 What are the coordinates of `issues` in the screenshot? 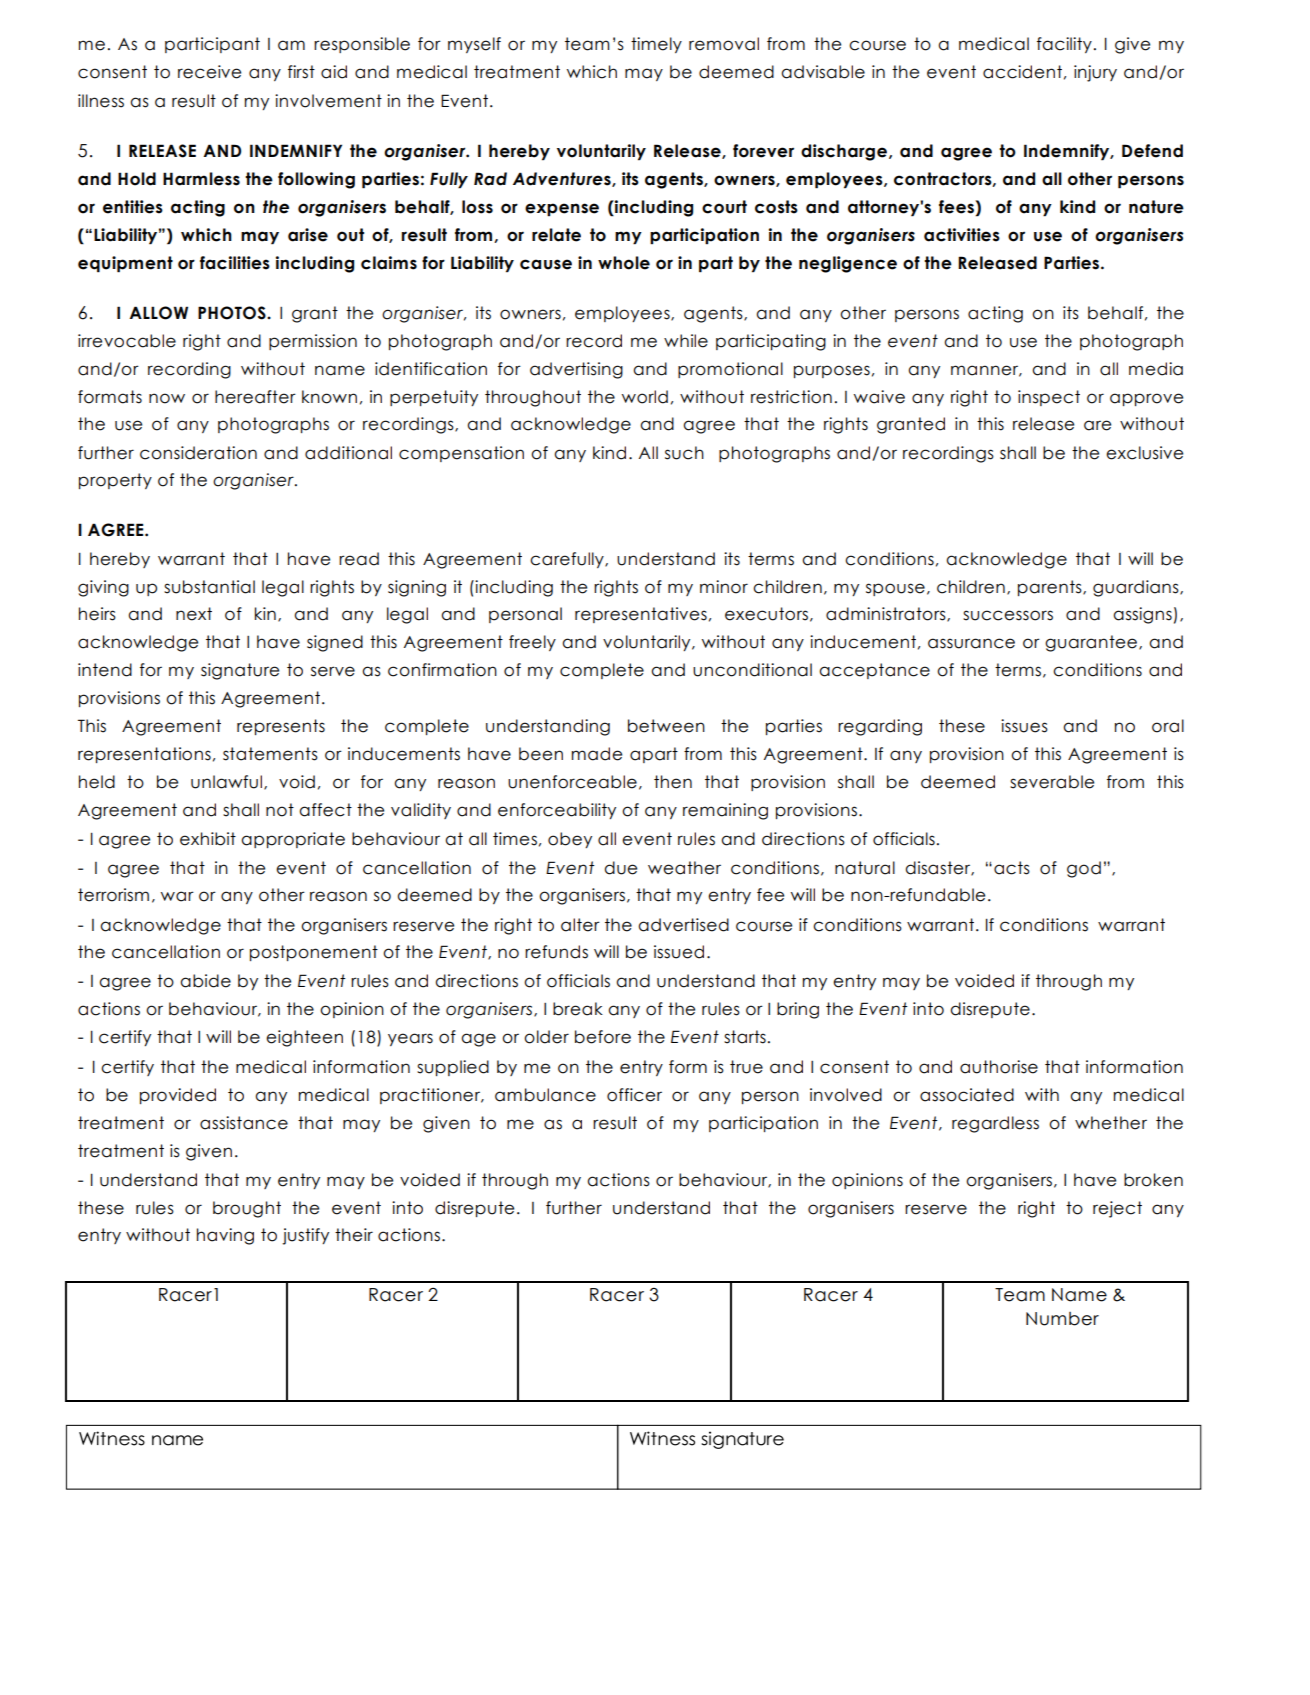 It's located at (1024, 726).
